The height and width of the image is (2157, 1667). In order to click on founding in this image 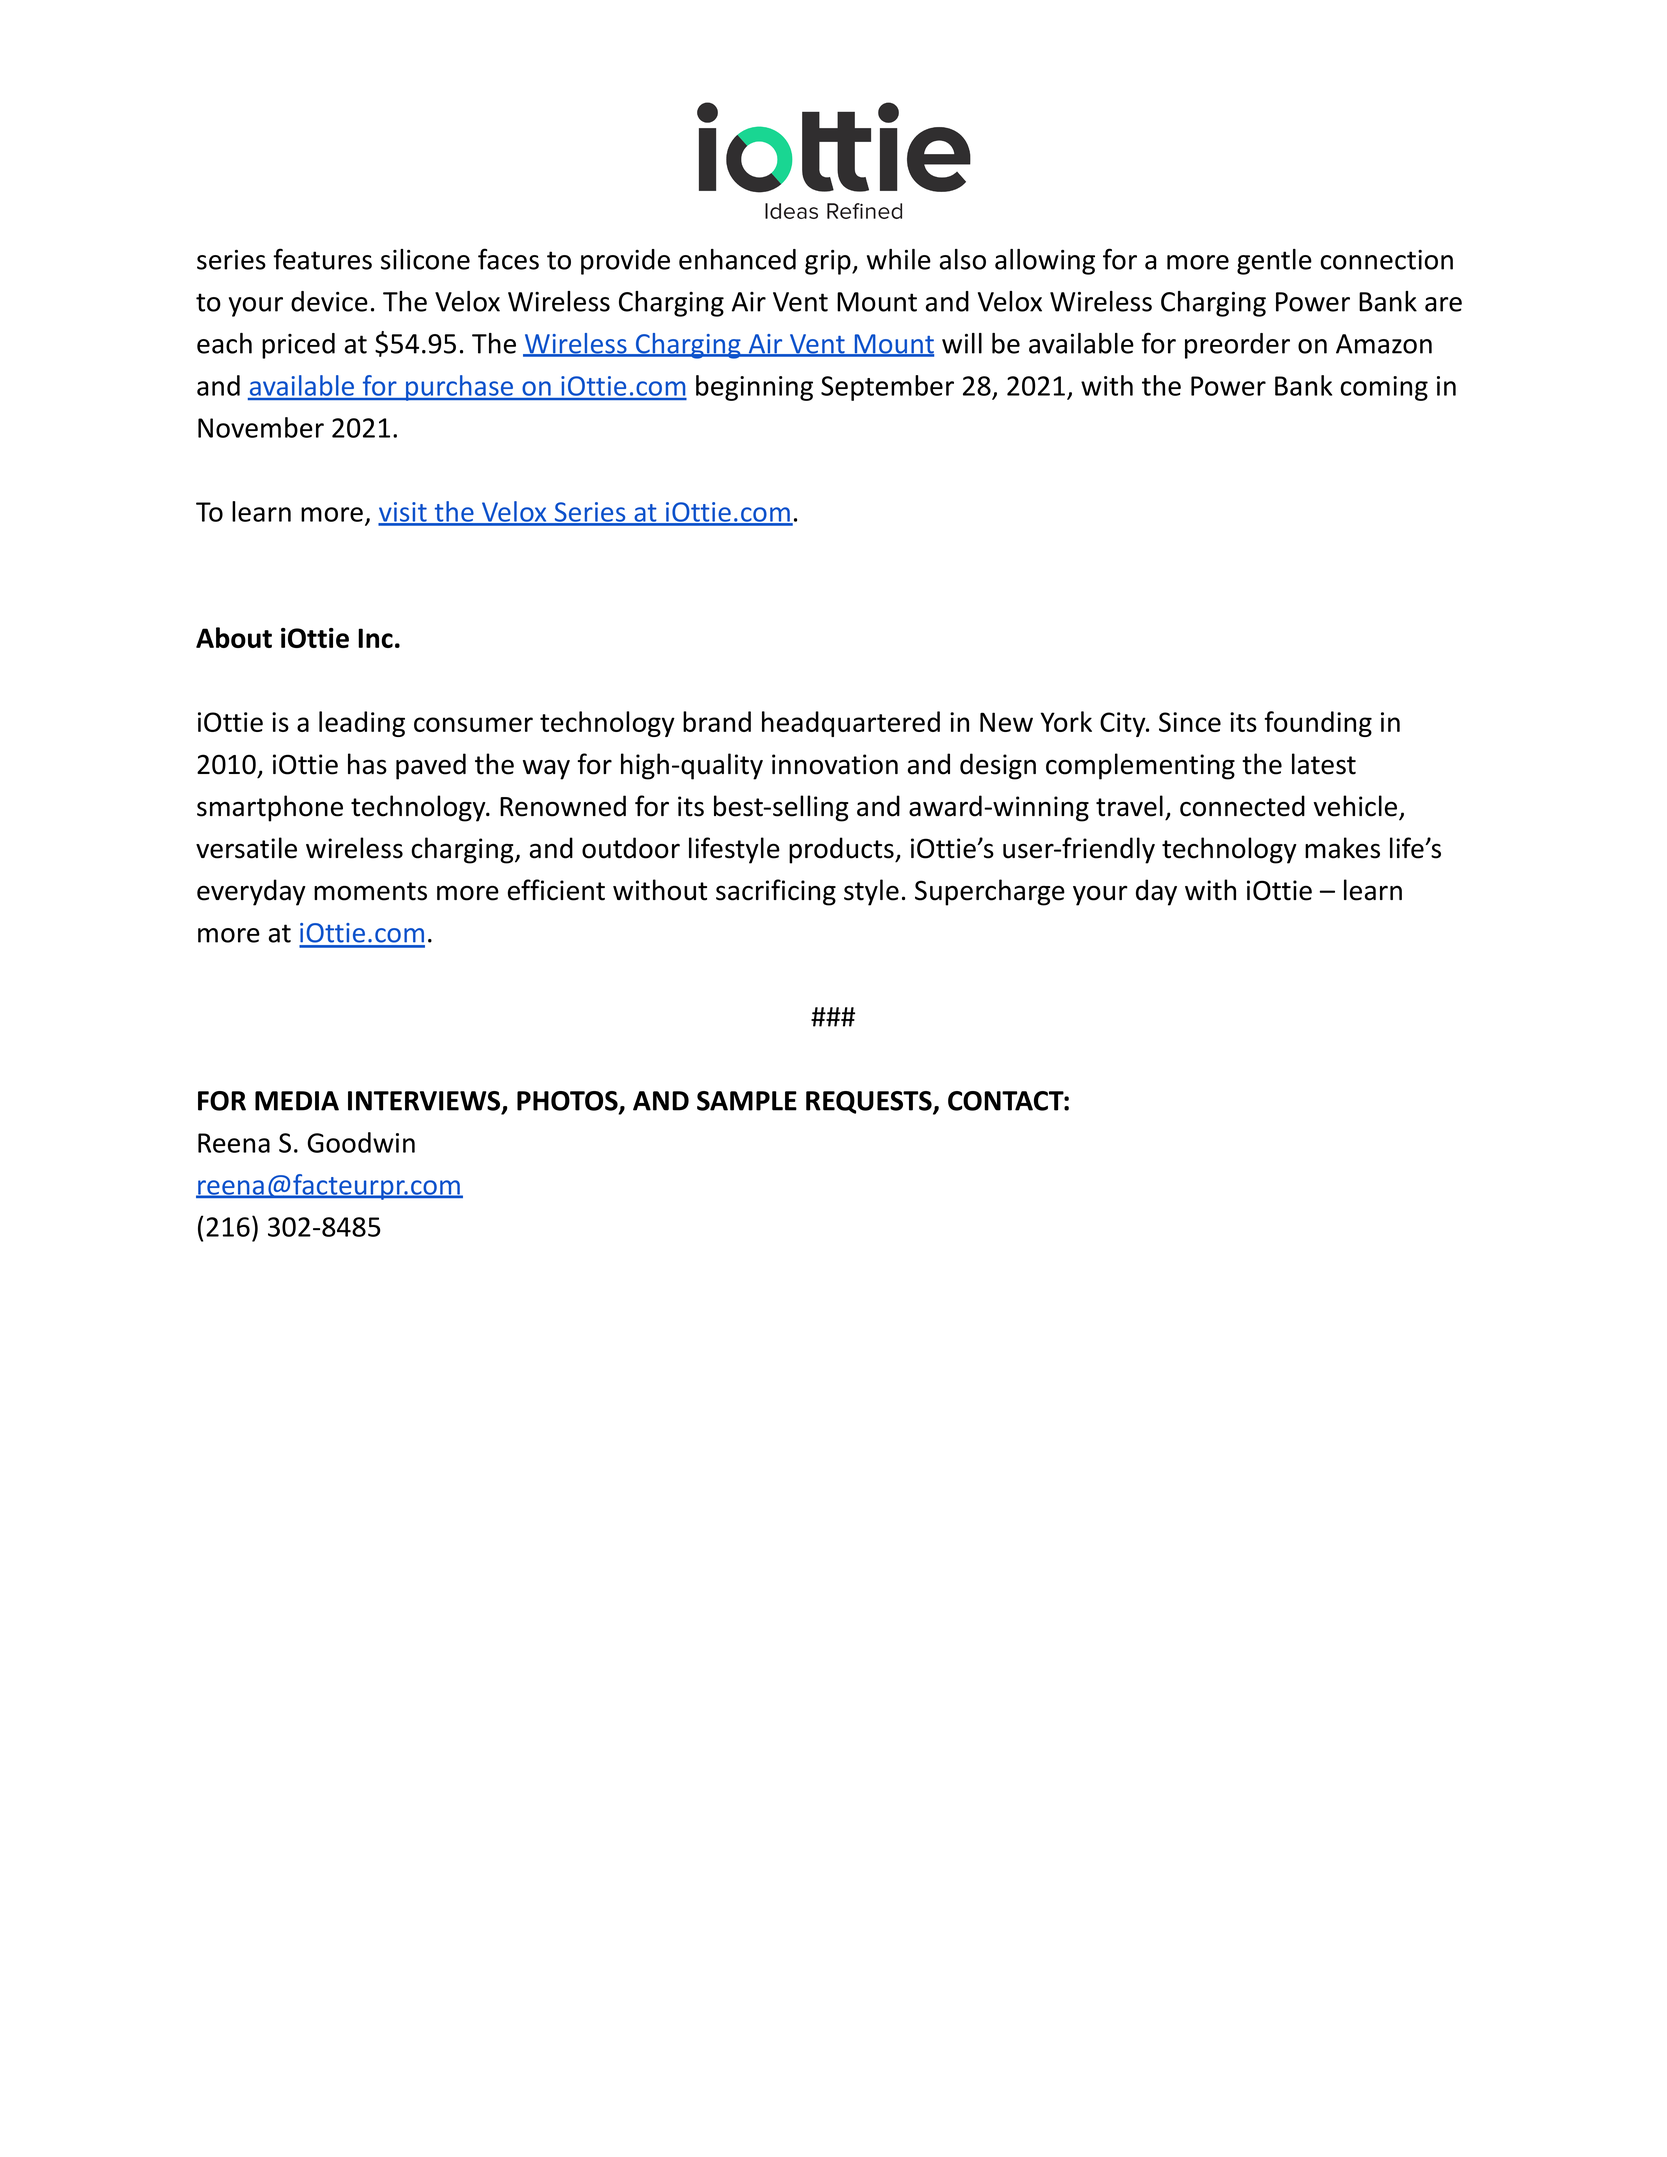, I will do `click(1318, 724)`.
